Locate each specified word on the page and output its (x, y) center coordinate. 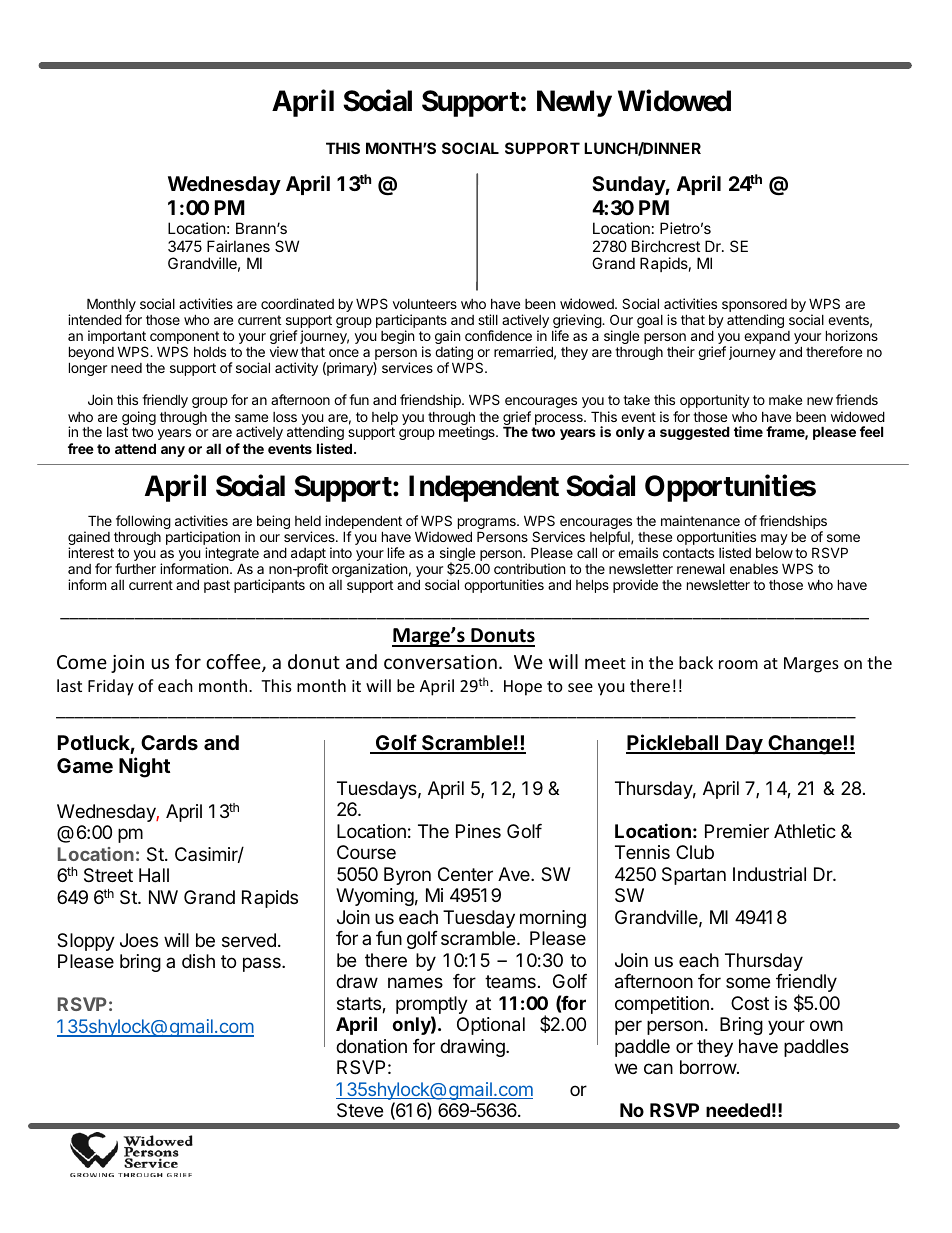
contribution (529, 568)
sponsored (754, 307)
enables (754, 569)
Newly (574, 103)
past (217, 586)
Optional (491, 1026)
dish (198, 961)
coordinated (297, 303)
